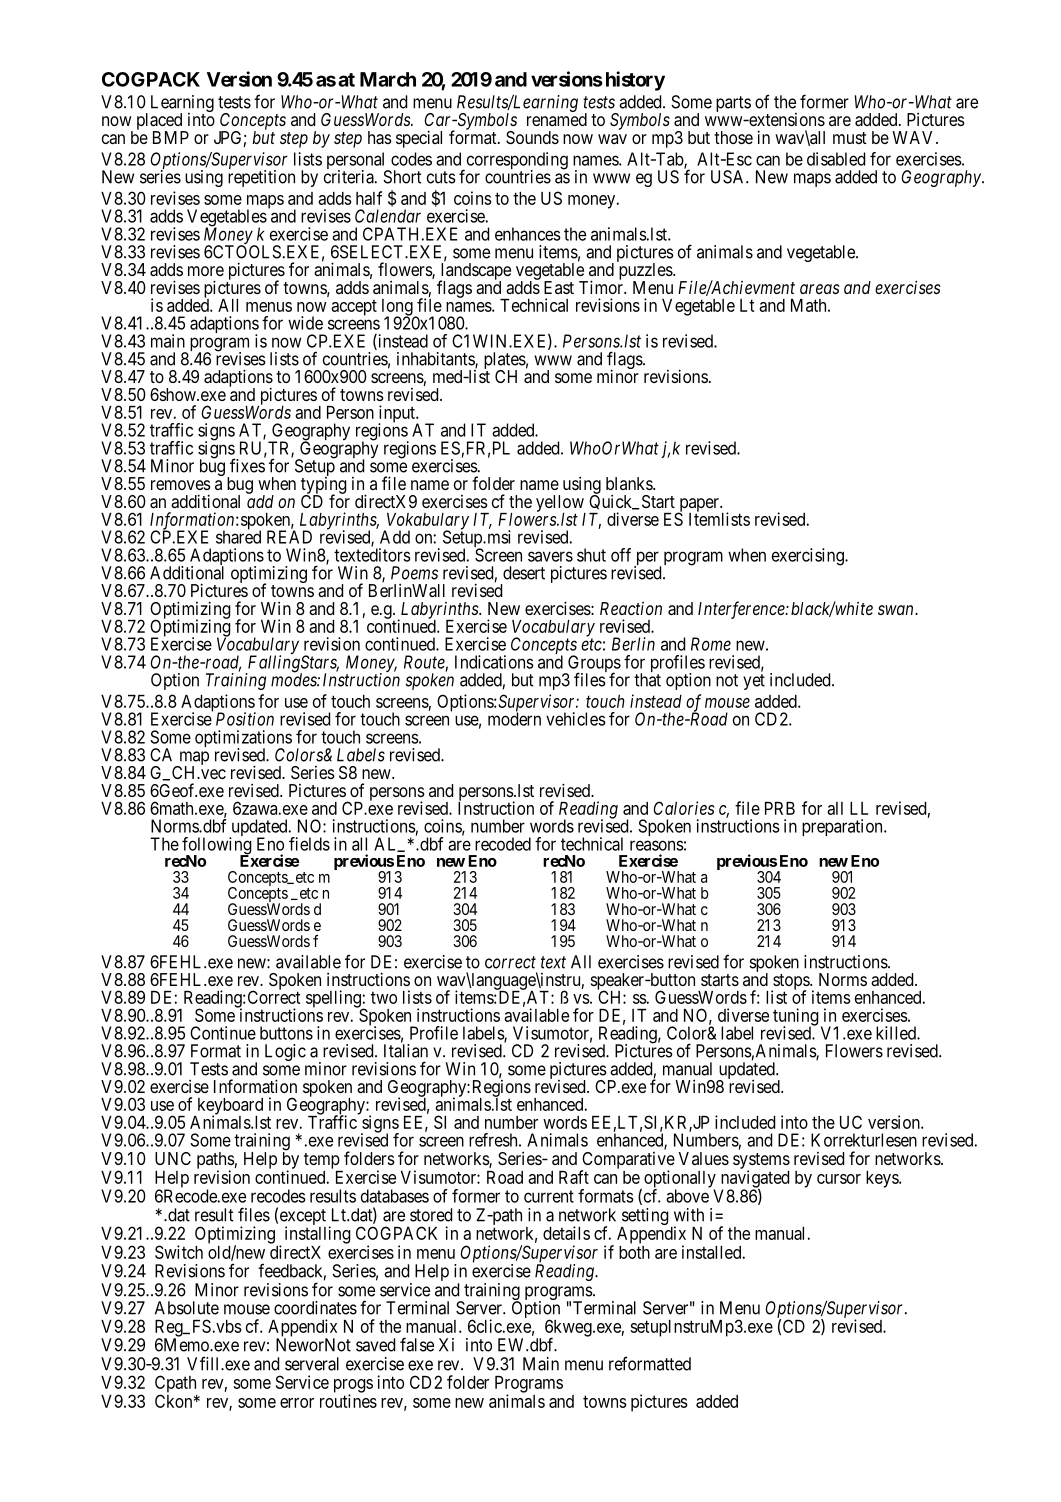  I want to click on Italian, so click(406, 1051).
